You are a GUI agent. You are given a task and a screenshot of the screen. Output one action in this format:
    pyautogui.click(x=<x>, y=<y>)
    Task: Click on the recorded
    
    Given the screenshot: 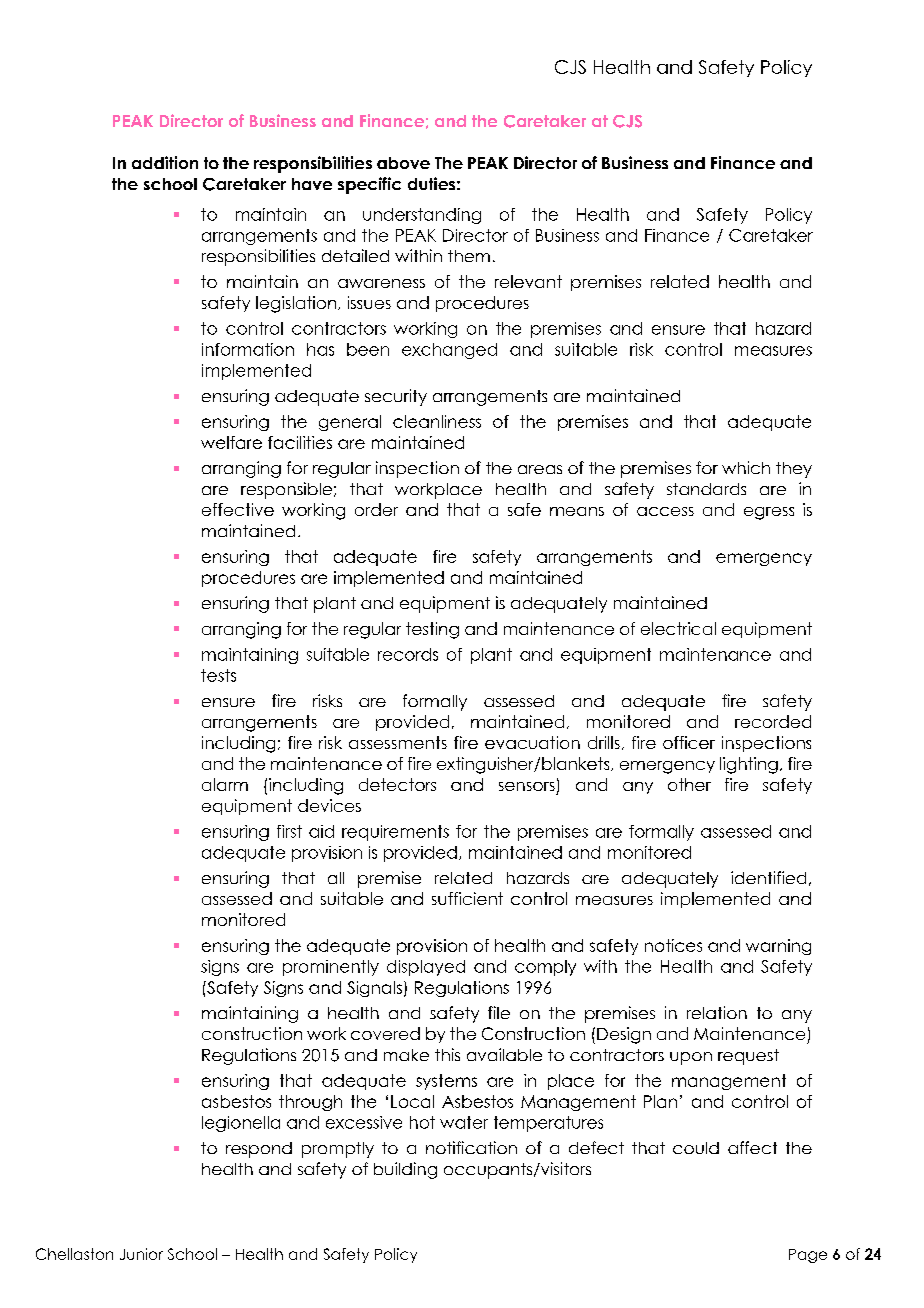 What is the action you would take?
    pyautogui.click(x=773, y=721)
